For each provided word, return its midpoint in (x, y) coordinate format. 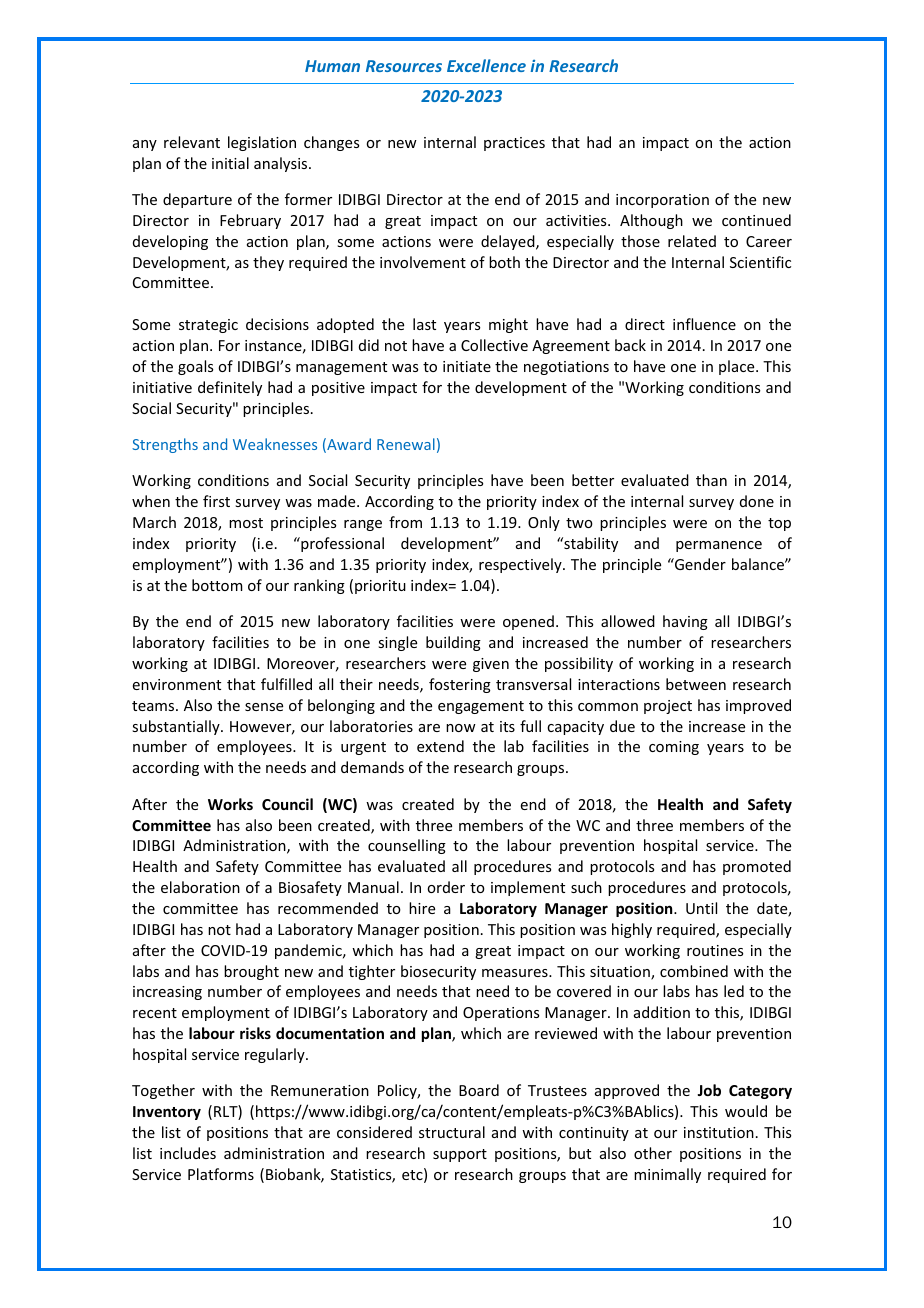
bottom (217, 585)
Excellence (486, 65)
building (453, 643)
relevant (192, 142)
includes (188, 1153)
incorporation (662, 201)
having (685, 622)
